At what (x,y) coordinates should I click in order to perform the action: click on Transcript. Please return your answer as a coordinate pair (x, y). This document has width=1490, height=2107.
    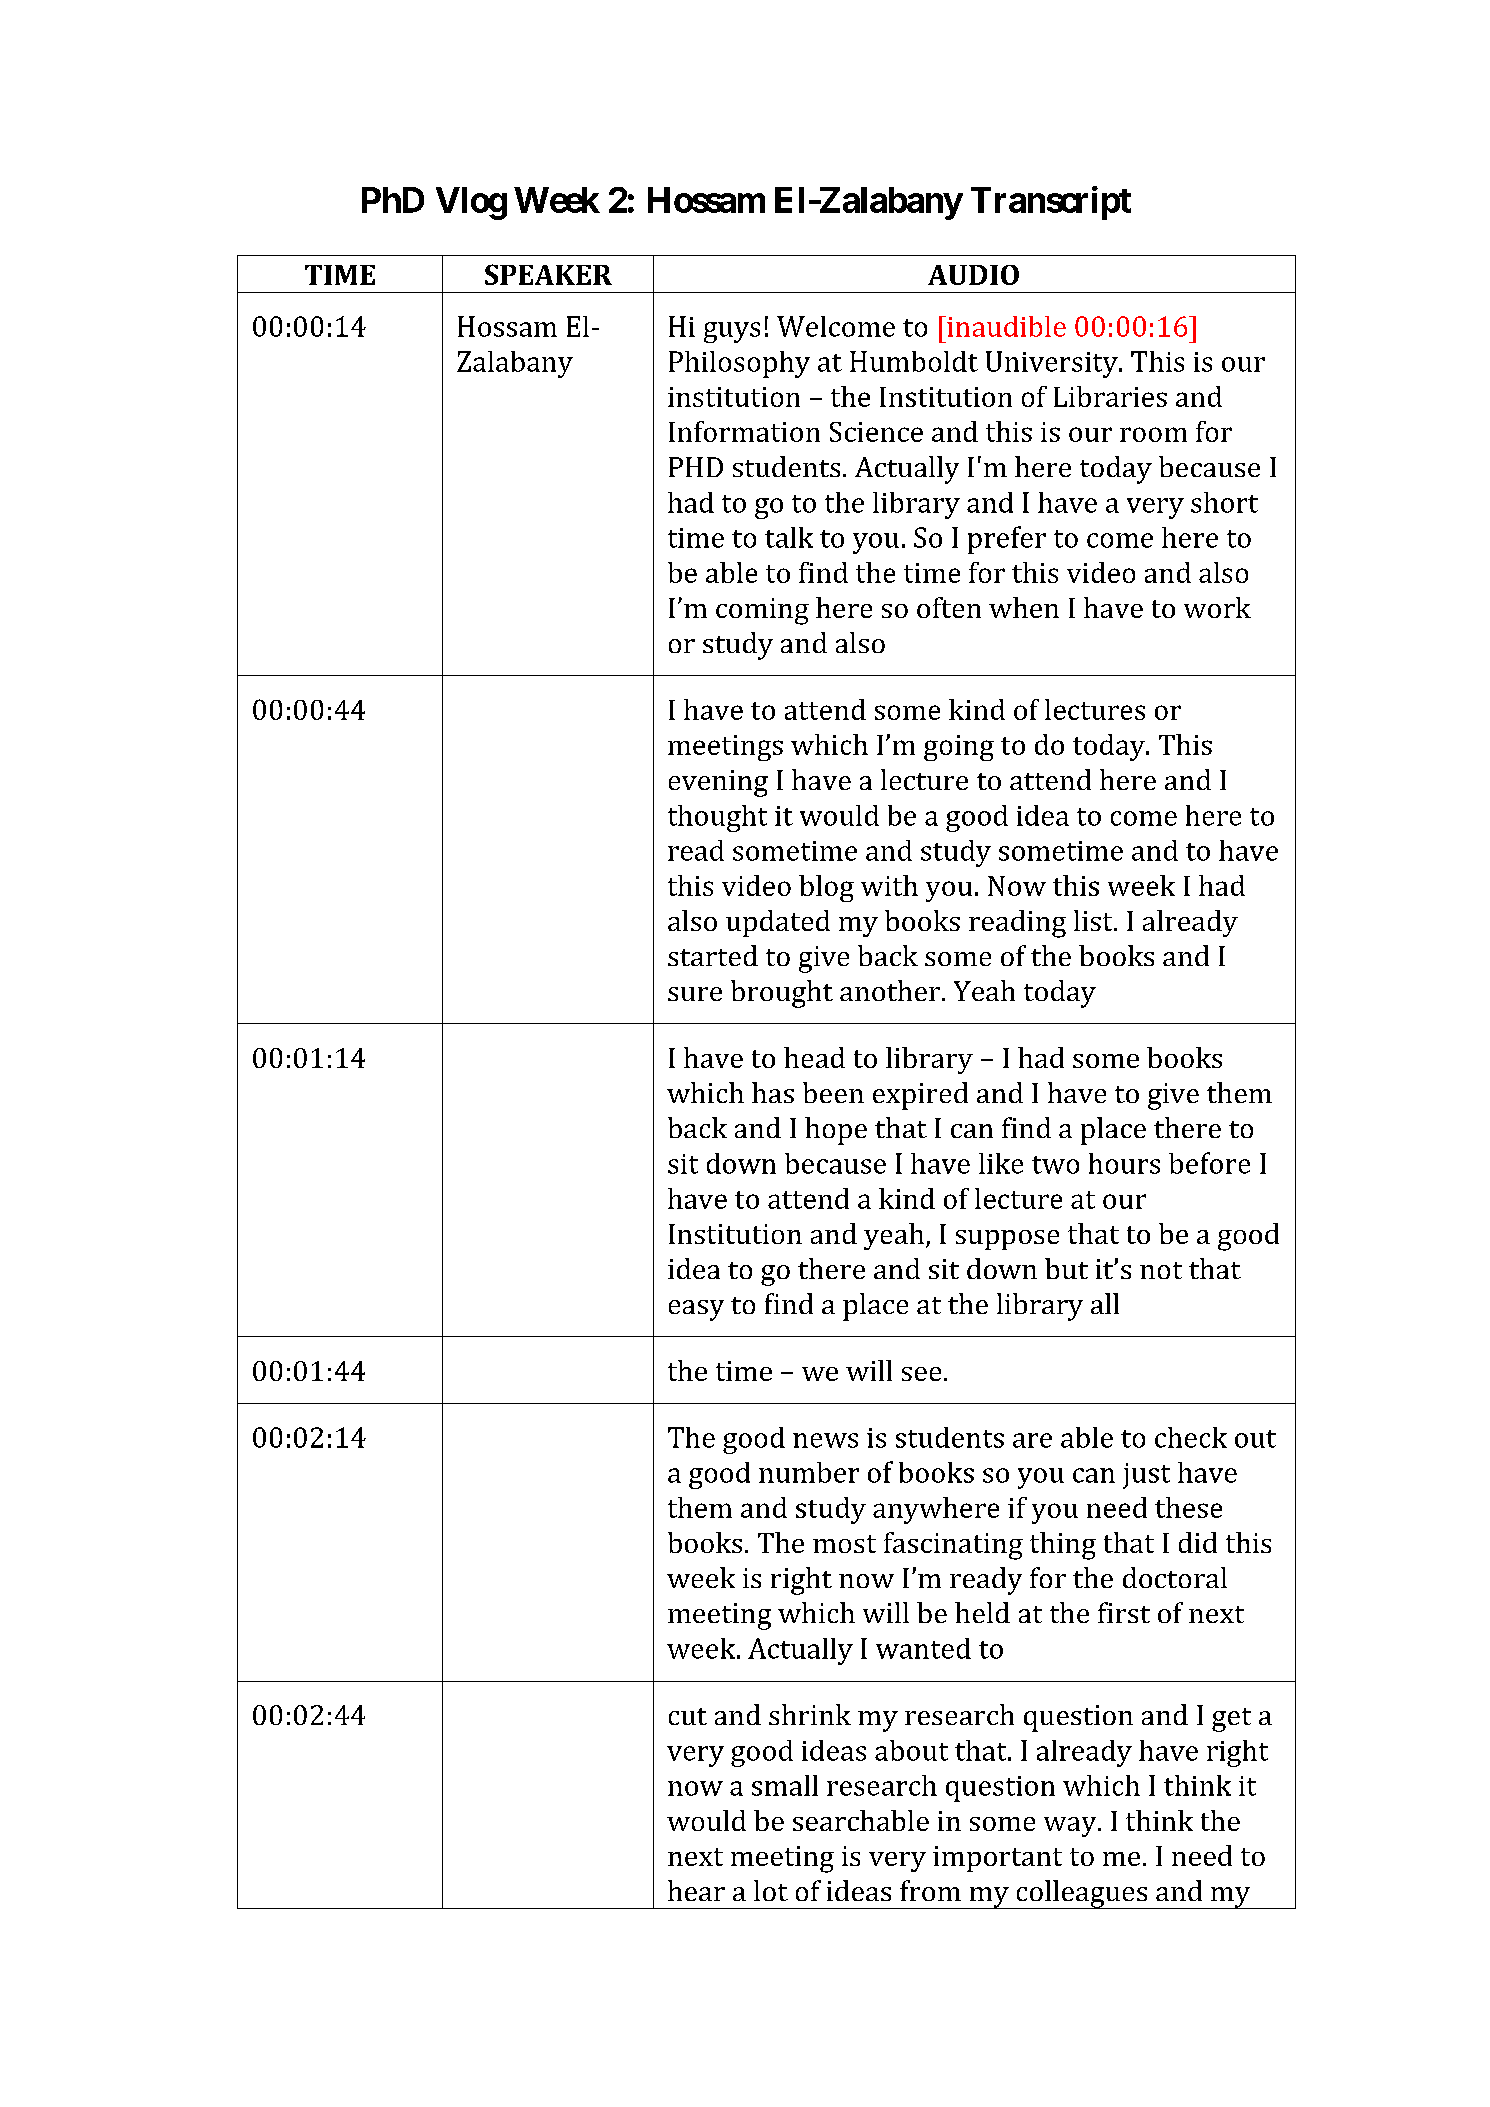
    Looking at the image, I should click on (1051, 203).
